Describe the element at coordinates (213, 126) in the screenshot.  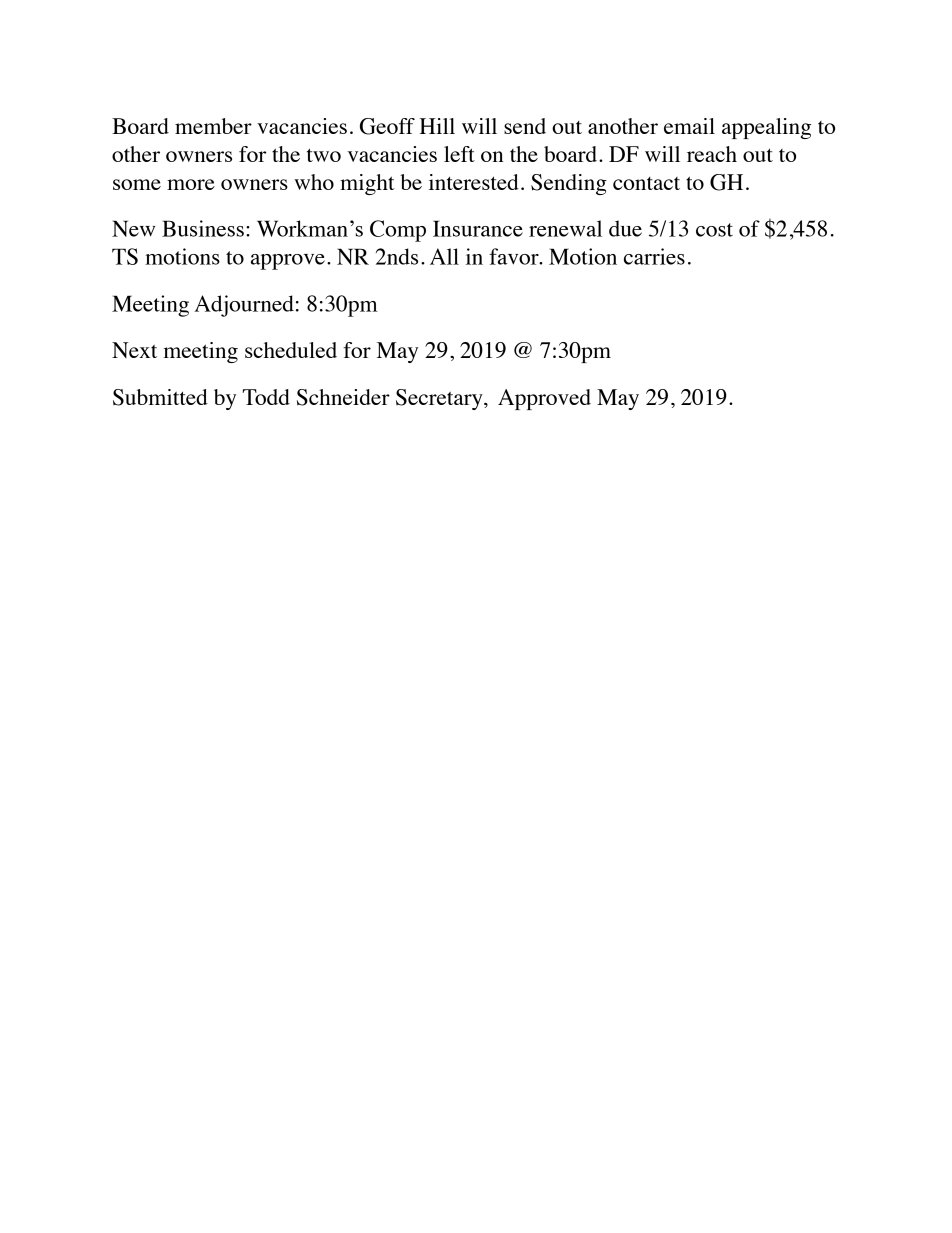
I see `member` at that location.
